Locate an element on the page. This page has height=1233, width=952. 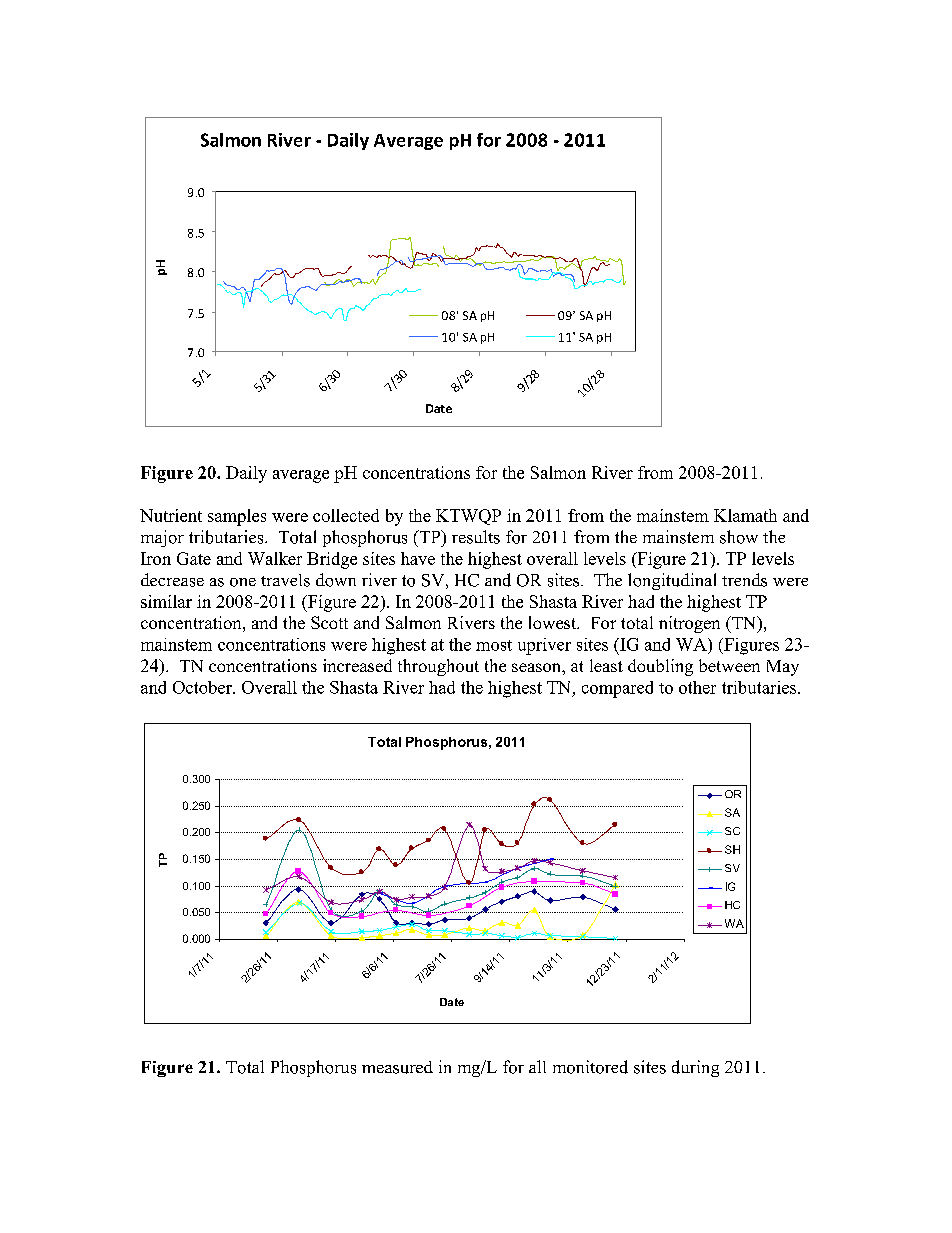
samples is located at coordinates (237, 517).
